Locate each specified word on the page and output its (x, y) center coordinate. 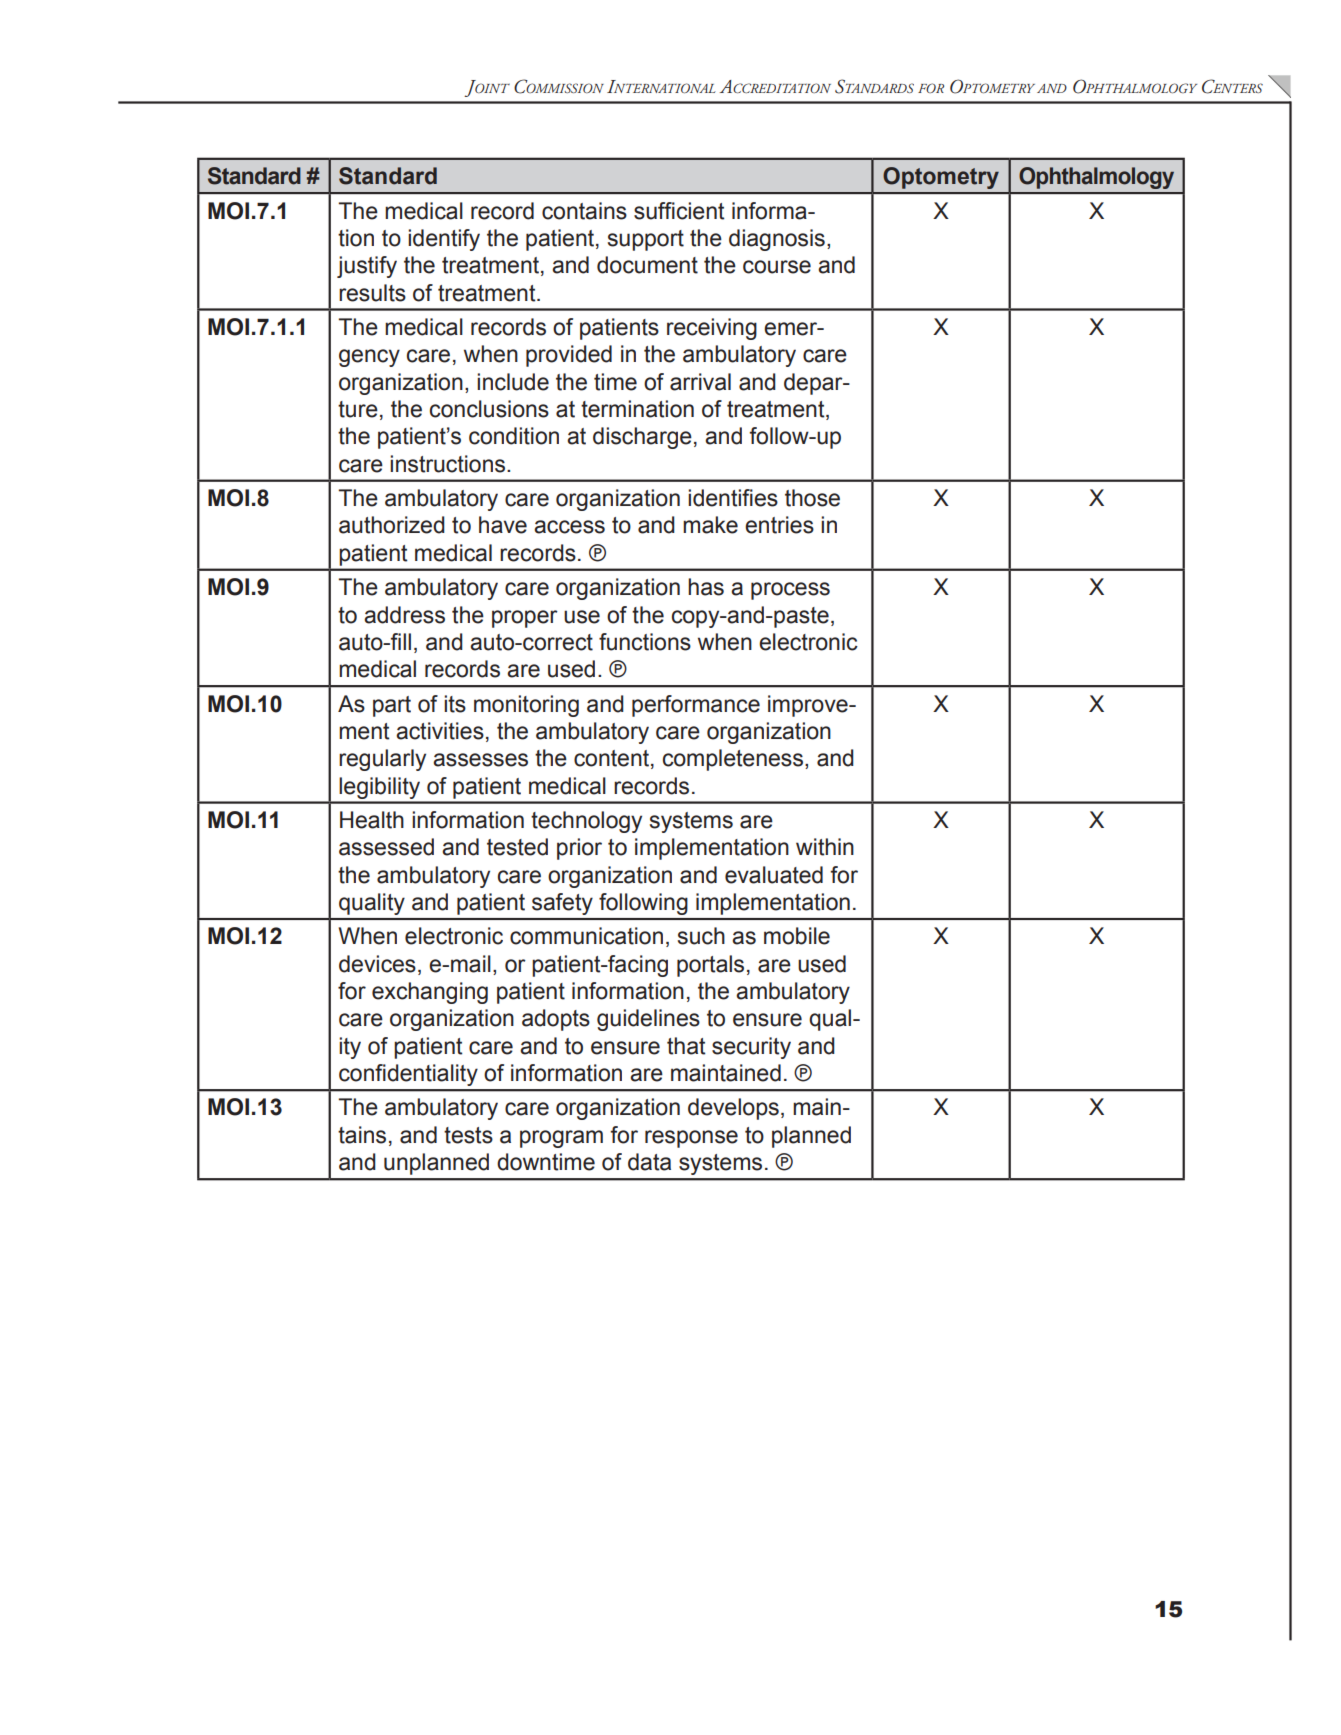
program (561, 1139)
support (646, 240)
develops (733, 1109)
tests (468, 1135)
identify (444, 240)
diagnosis (777, 240)
